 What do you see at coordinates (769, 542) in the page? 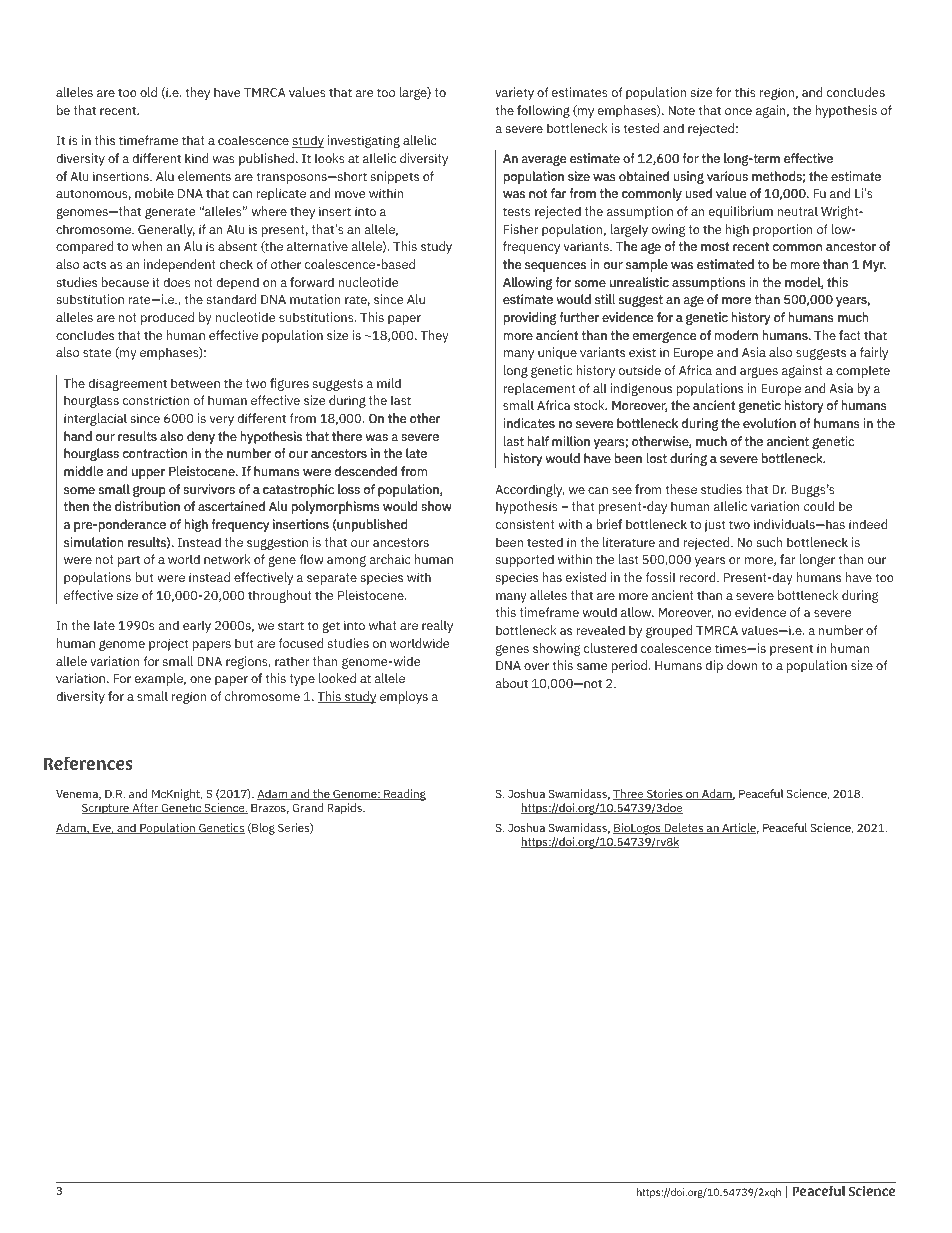
I see `such` at bounding box center [769, 542].
